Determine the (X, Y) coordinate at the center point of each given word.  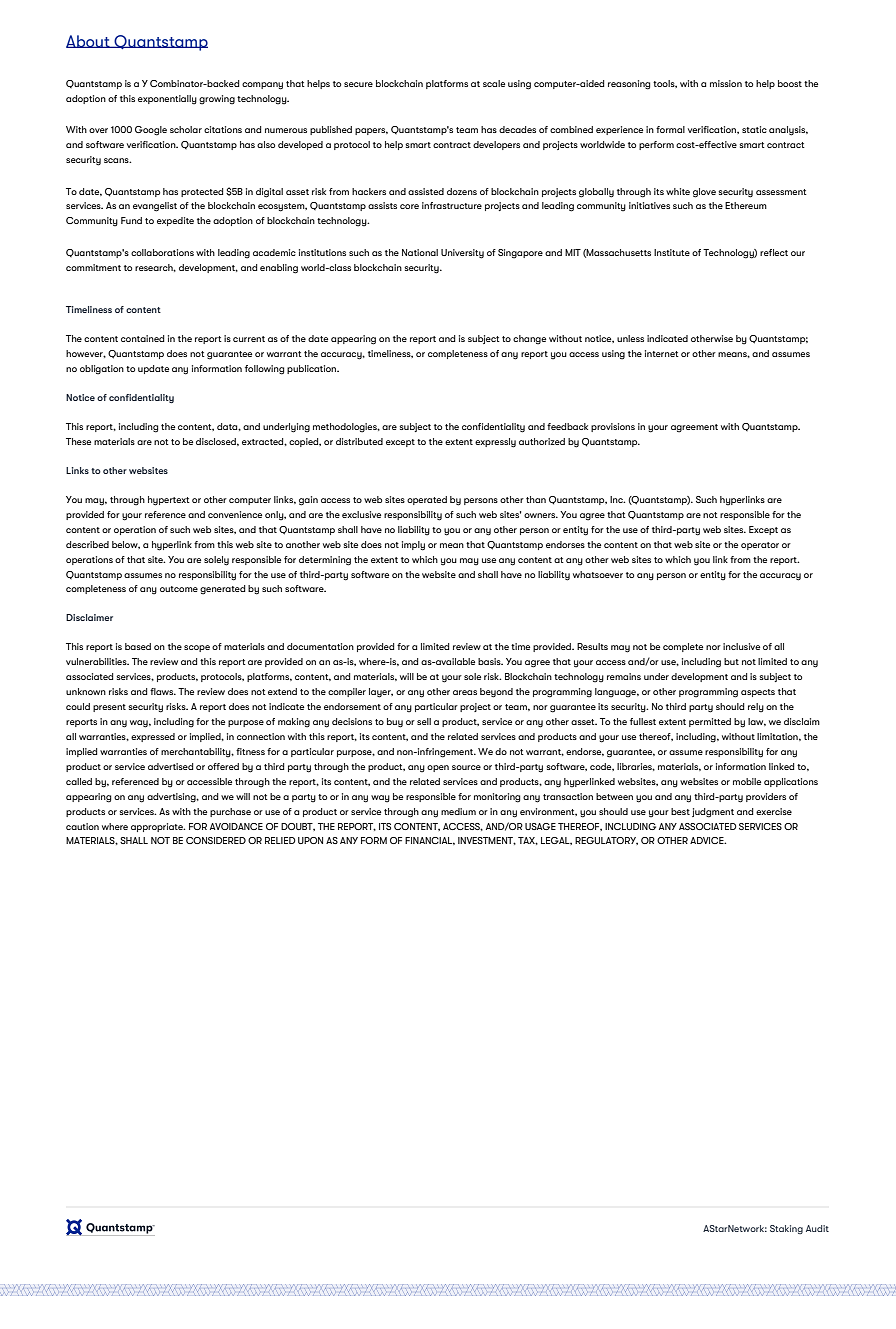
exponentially (167, 99)
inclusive (741, 646)
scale (494, 83)
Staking (786, 1229)
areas (465, 692)
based (138, 646)
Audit (817, 1228)
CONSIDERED (216, 840)
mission (726, 83)
